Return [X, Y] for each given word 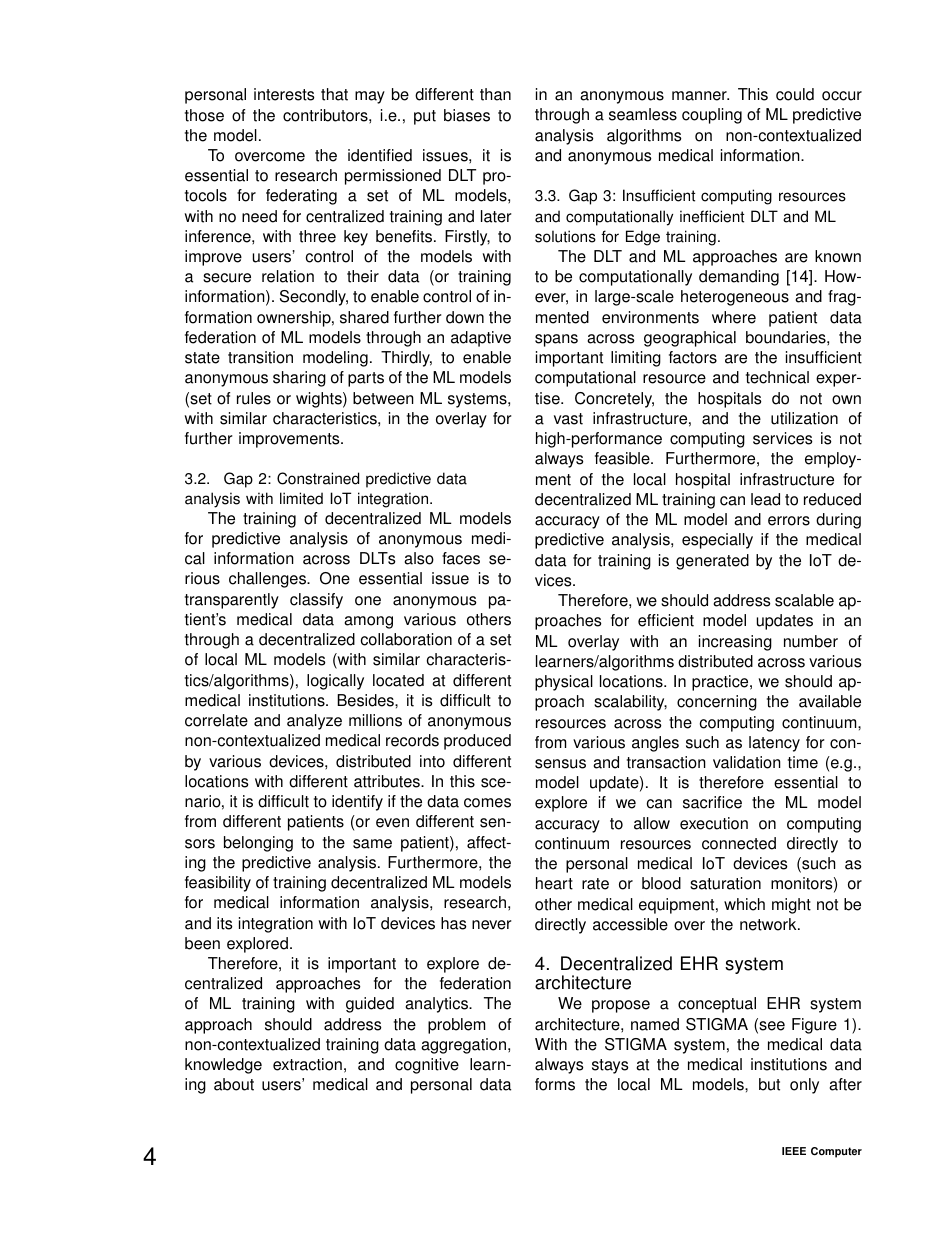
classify [316, 601]
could [795, 94]
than [495, 94]
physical [564, 683]
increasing [735, 643]
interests [284, 94]
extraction [307, 1064]
